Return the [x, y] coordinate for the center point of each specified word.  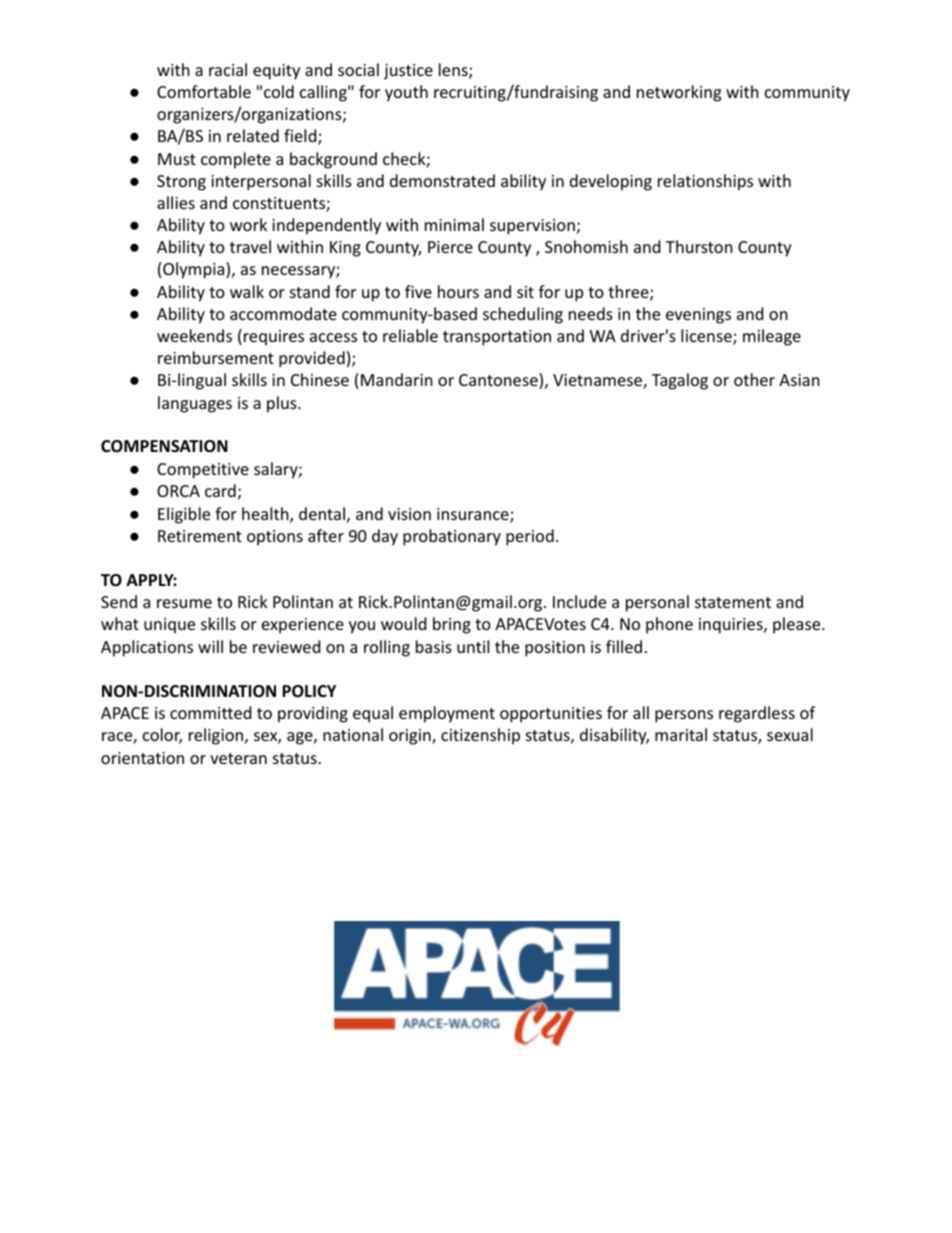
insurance [474, 515]
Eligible [184, 515]
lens [454, 71]
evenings [698, 316]
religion [217, 736]
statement [733, 602]
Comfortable [204, 91]
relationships [705, 182]
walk [247, 291]
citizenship [480, 736]
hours [458, 291]
